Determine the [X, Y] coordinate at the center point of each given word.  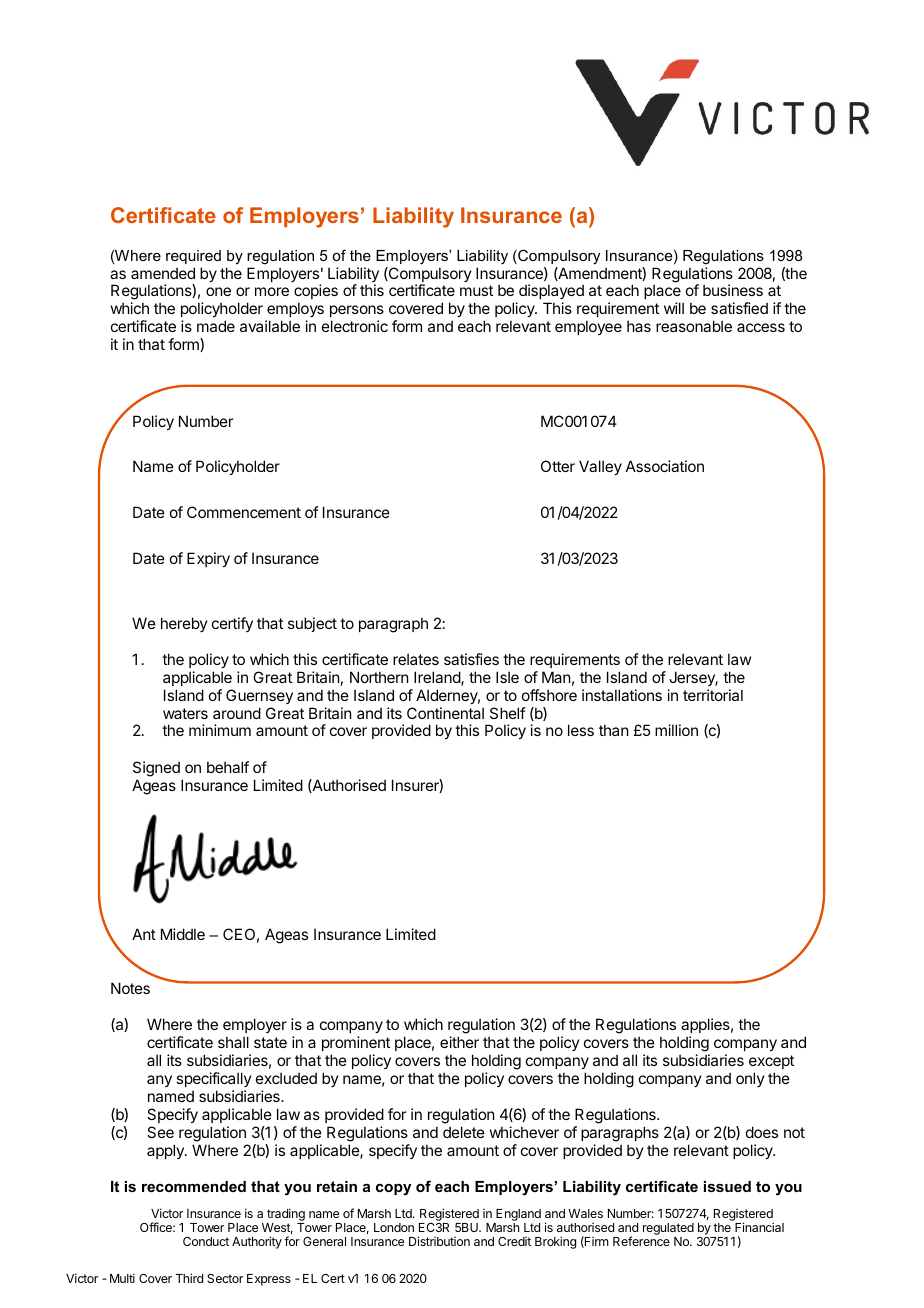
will [674, 308]
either [459, 1042]
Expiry [208, 559]
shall [233, 1042]
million [676, 730]
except [771, 1062]
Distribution [439, 1241]
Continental [445, 713]
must [476, 290]
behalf [228, 767]
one [218, 291]
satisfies [471, 659]
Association [665, 466]
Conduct [206, 1241]
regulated [668, 1230]
